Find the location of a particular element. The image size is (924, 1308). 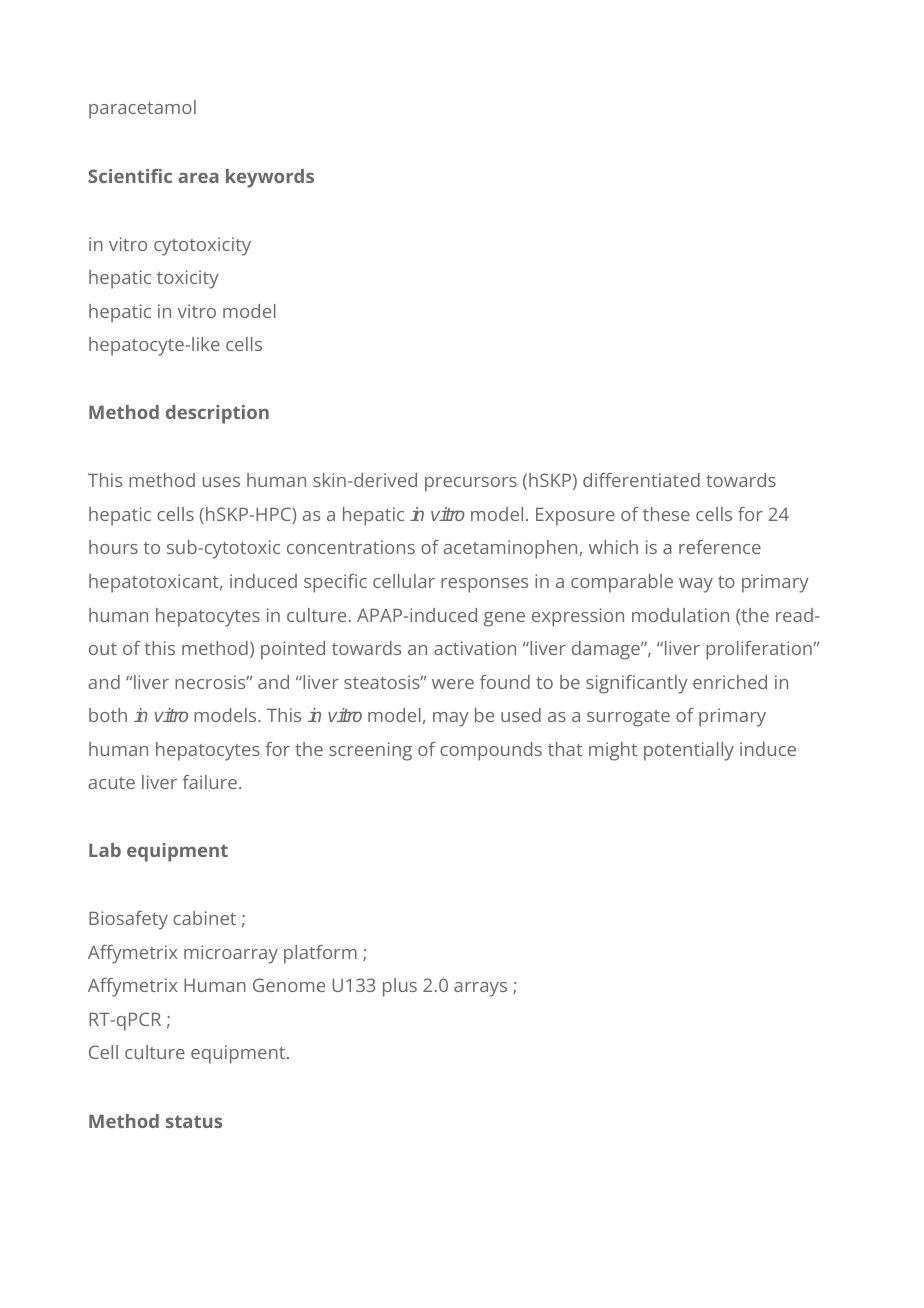

status is located at coordinates (194, 1121).
